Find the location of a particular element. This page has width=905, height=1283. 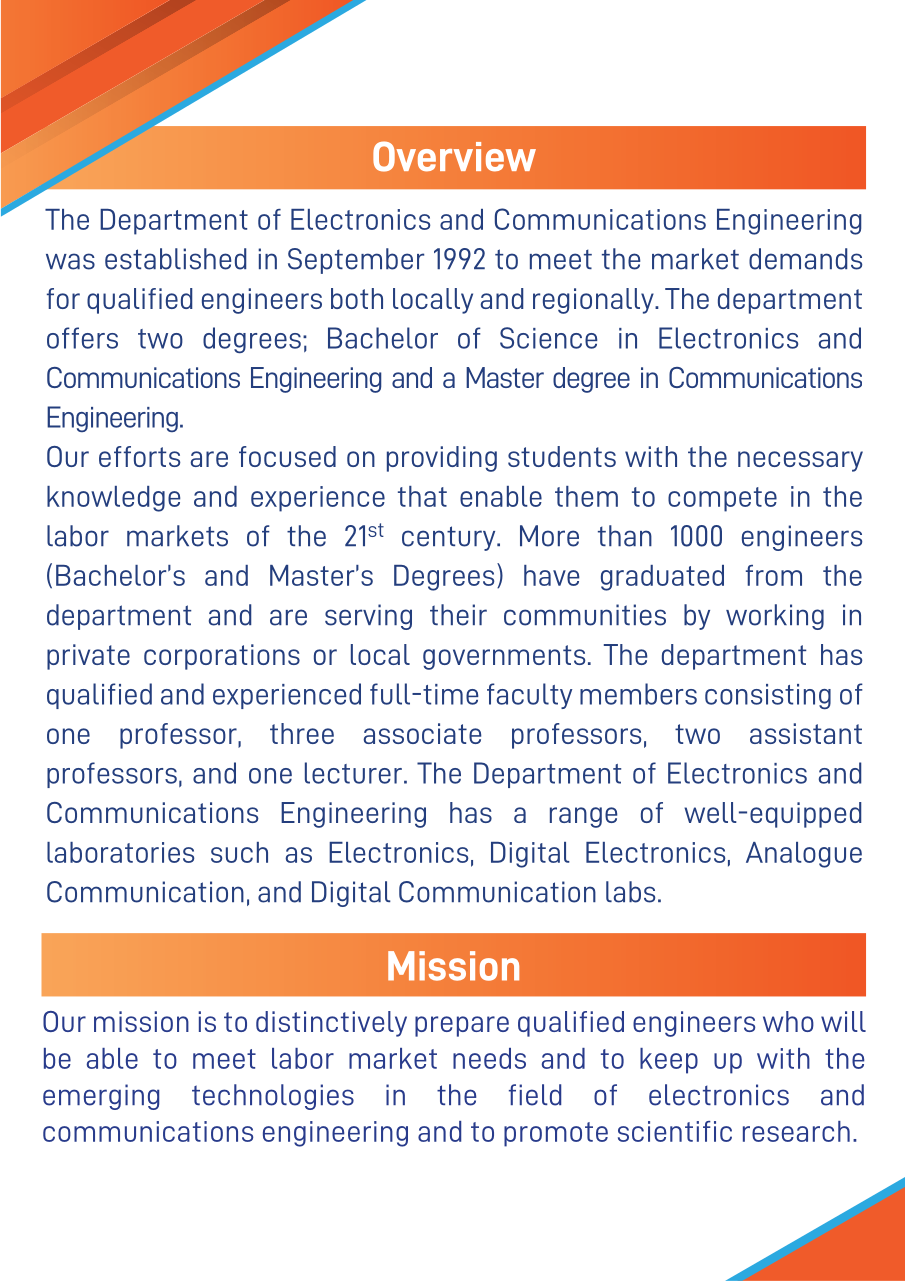

emerging is located at coordinates (101, 1097).
